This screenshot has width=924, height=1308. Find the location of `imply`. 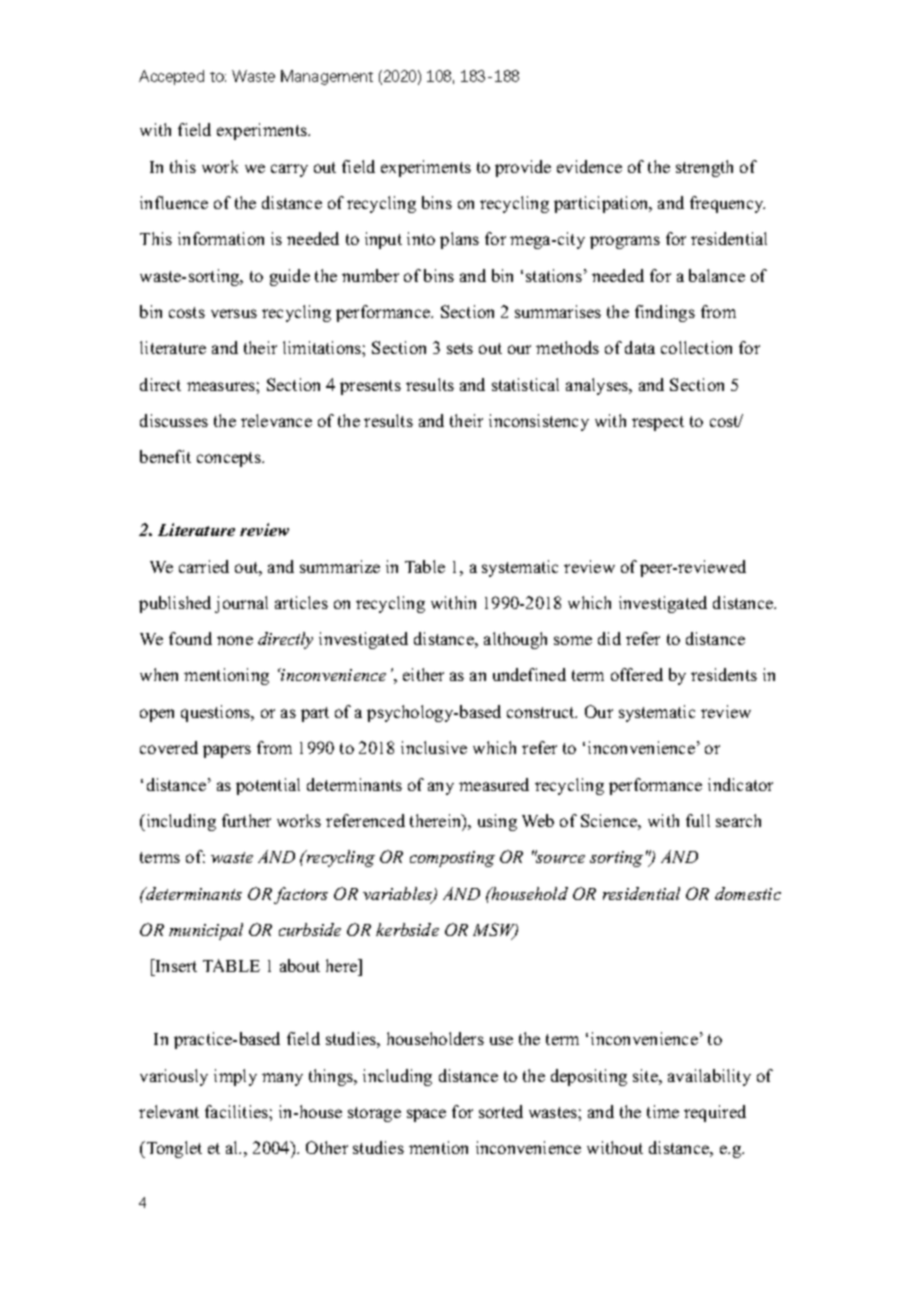

imply is located at coordinates (235, 1077).
